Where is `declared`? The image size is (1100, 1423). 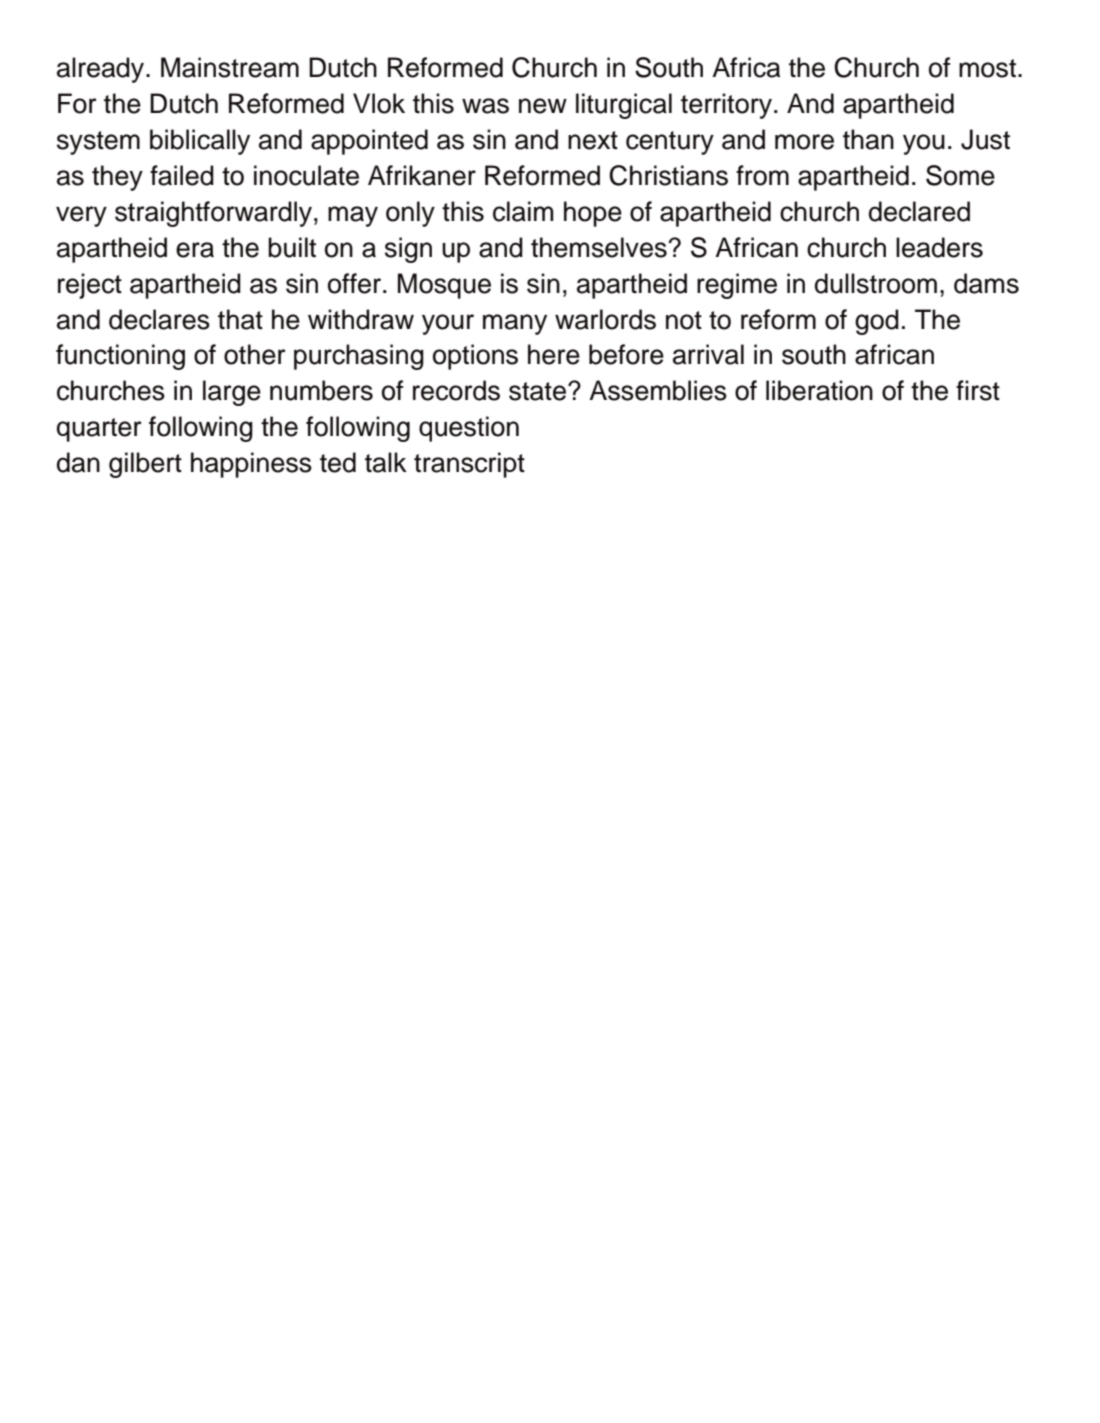 declared is located at coordinates (919, 211).
